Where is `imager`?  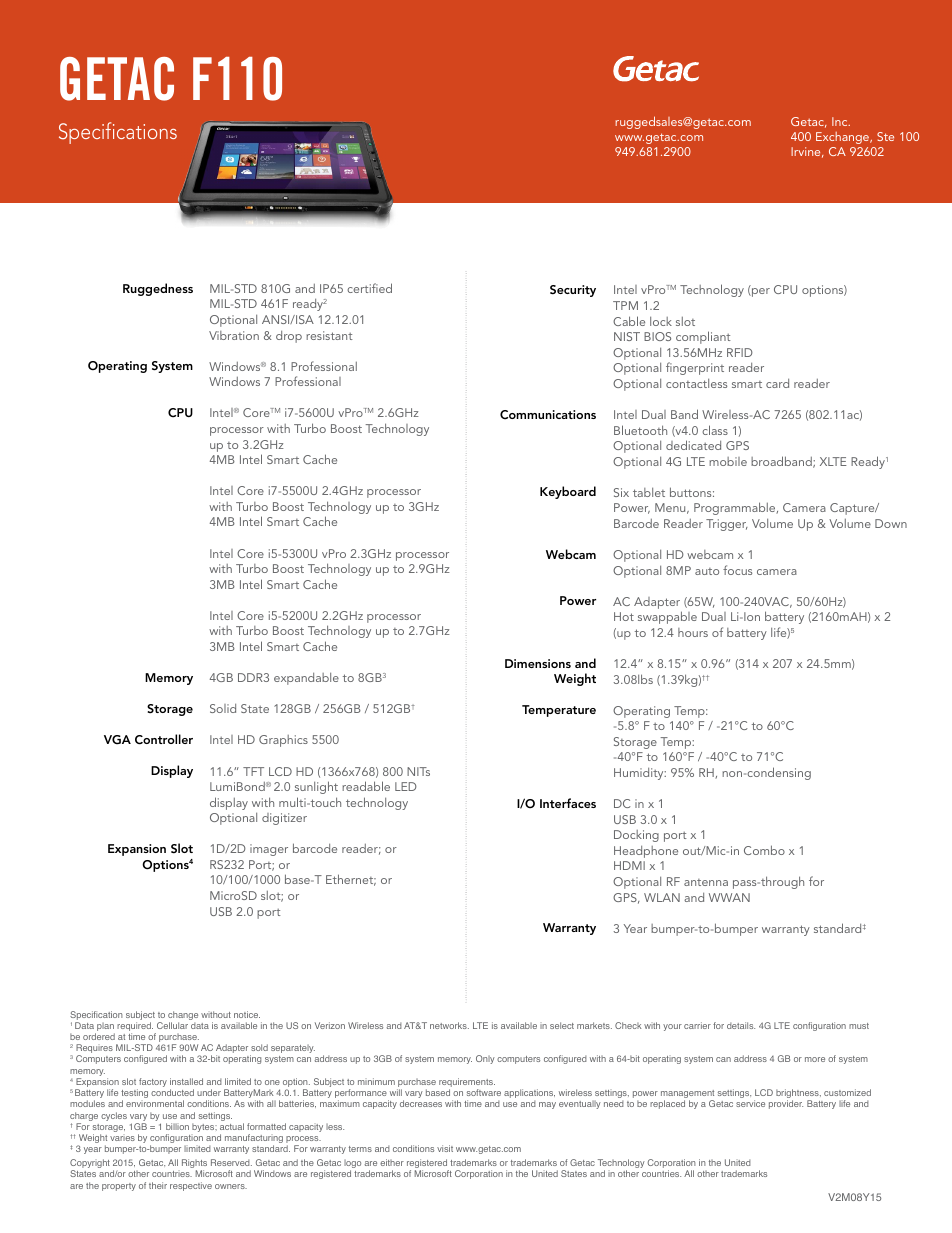 imager is located at coordinates (269, 850).
